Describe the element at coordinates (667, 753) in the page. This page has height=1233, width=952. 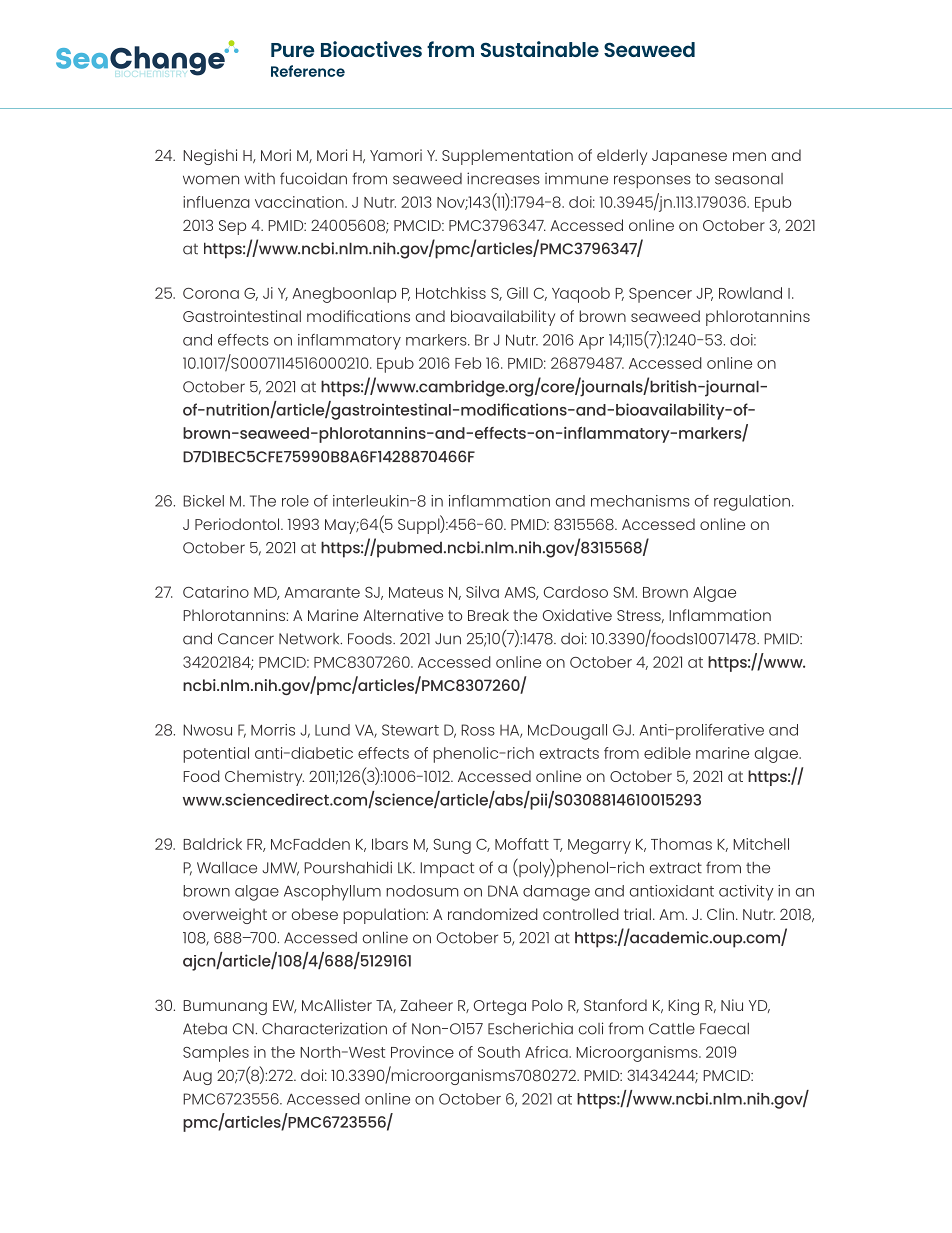
I see `edible` at that location.
